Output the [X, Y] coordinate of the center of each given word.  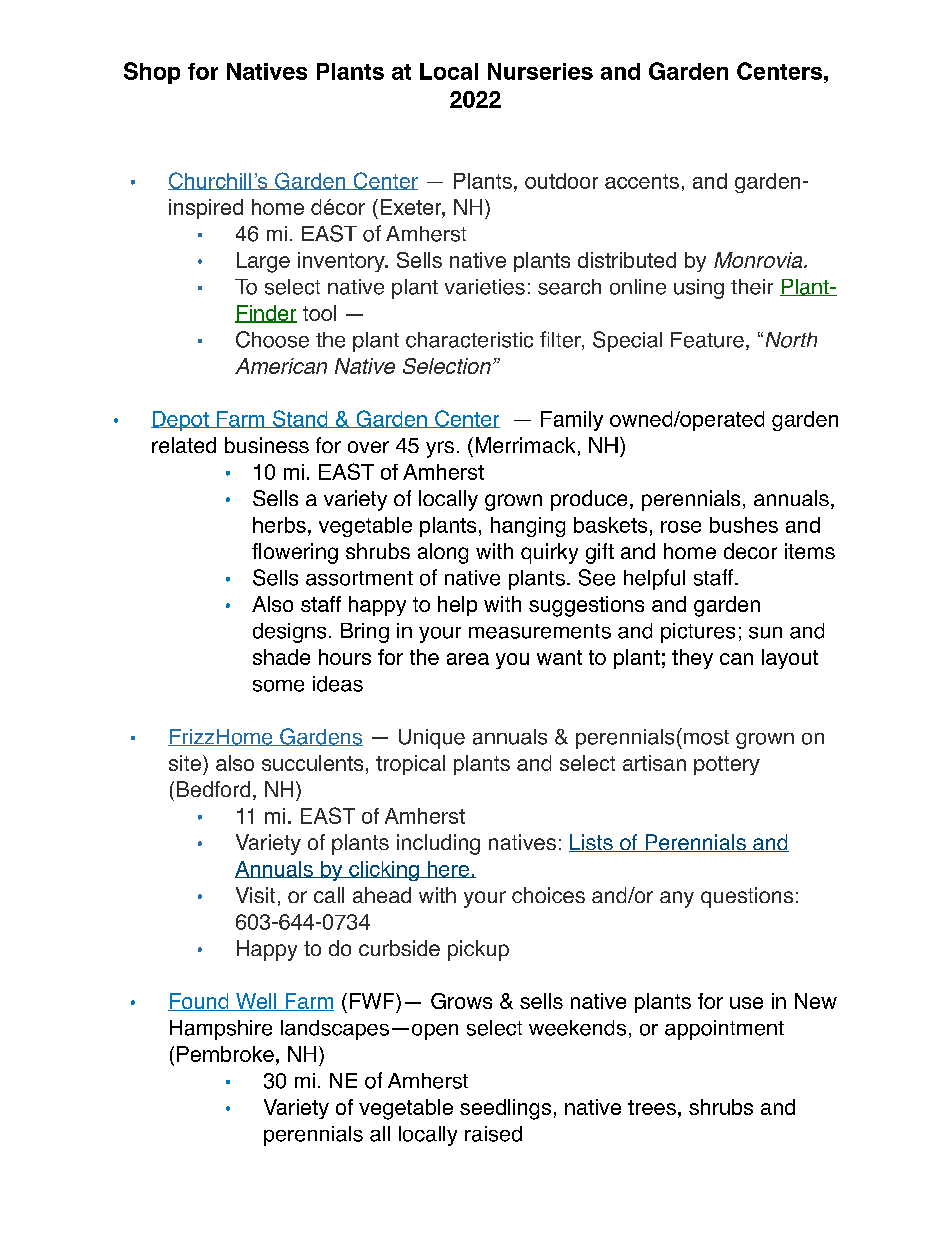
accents [642, 181]
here [448, 869]
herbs [279, 525]
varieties [485, 287]
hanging [528, 527]
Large [263, 262]
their [752, 287]
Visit [255, 895]
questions [747, 897]
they [692, 659]
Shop [152, 73]
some [278, 686]
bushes [744, 525]
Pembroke [225, 1054]
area [468, 659]
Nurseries [540, 71]
